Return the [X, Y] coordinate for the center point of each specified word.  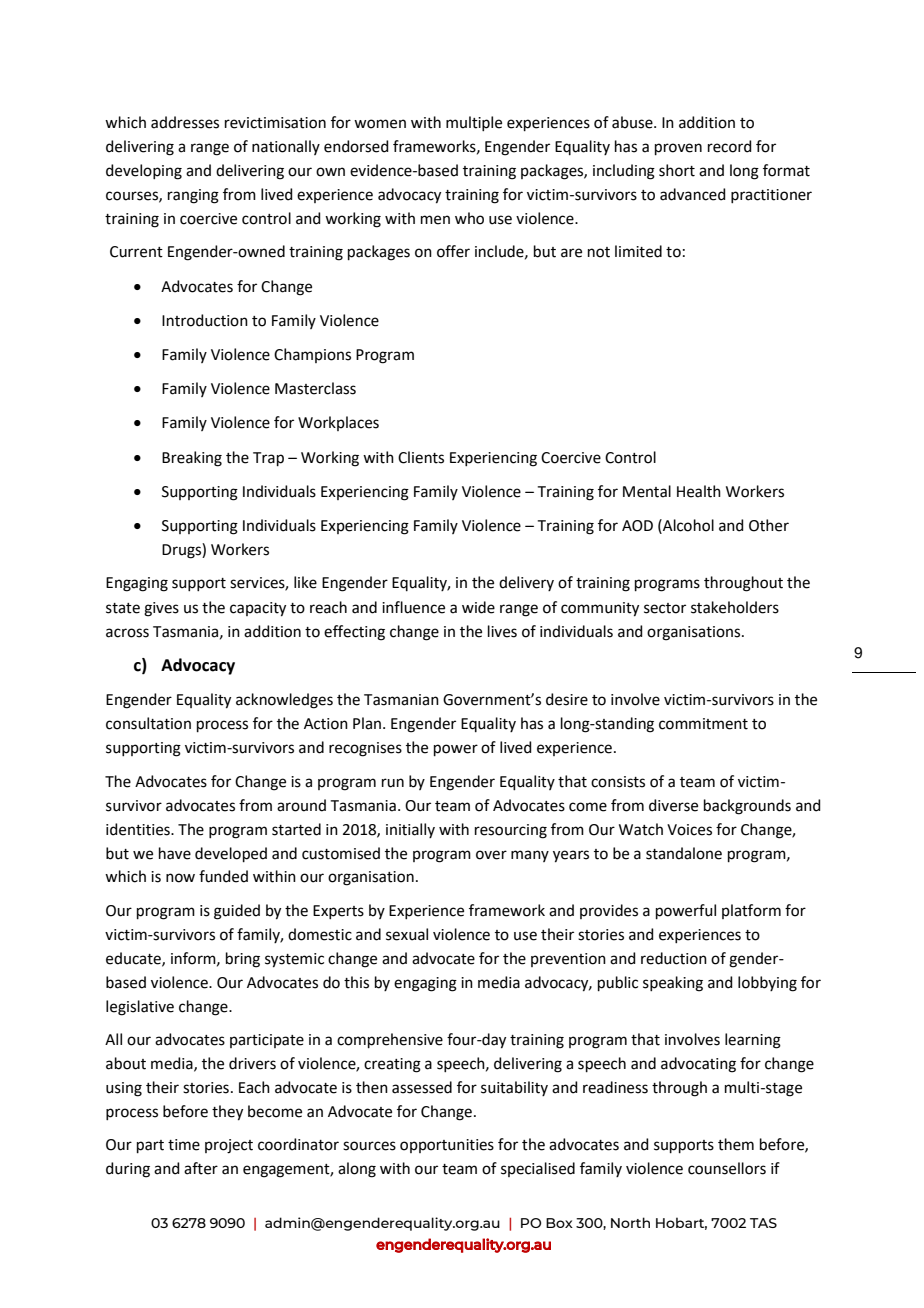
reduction [674, 958]
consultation [148, 723]
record [730, 146]
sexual [407, 934]
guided [237, 912]
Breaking [192, 459]
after [201, 1168]
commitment [703, 724]
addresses [185, 122]
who [469, 218]
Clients [421, 457]
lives [502, 631]
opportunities [447, 1146]
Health [699, 491]
